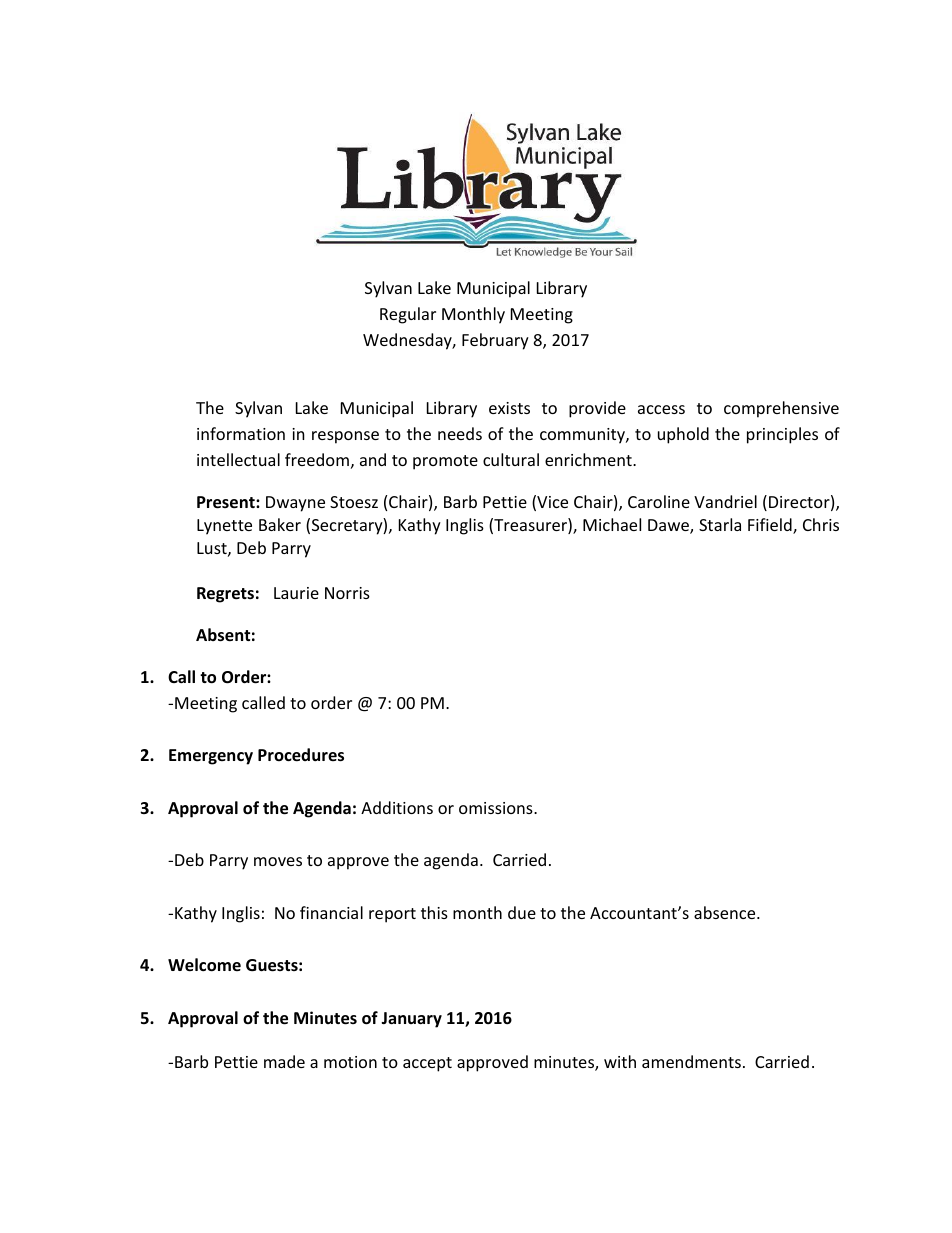 This document has width=952, height=1233. What do you see at coordinates (408, 315) in the document?
I see `Regular` at bounding box center [408, 315].
